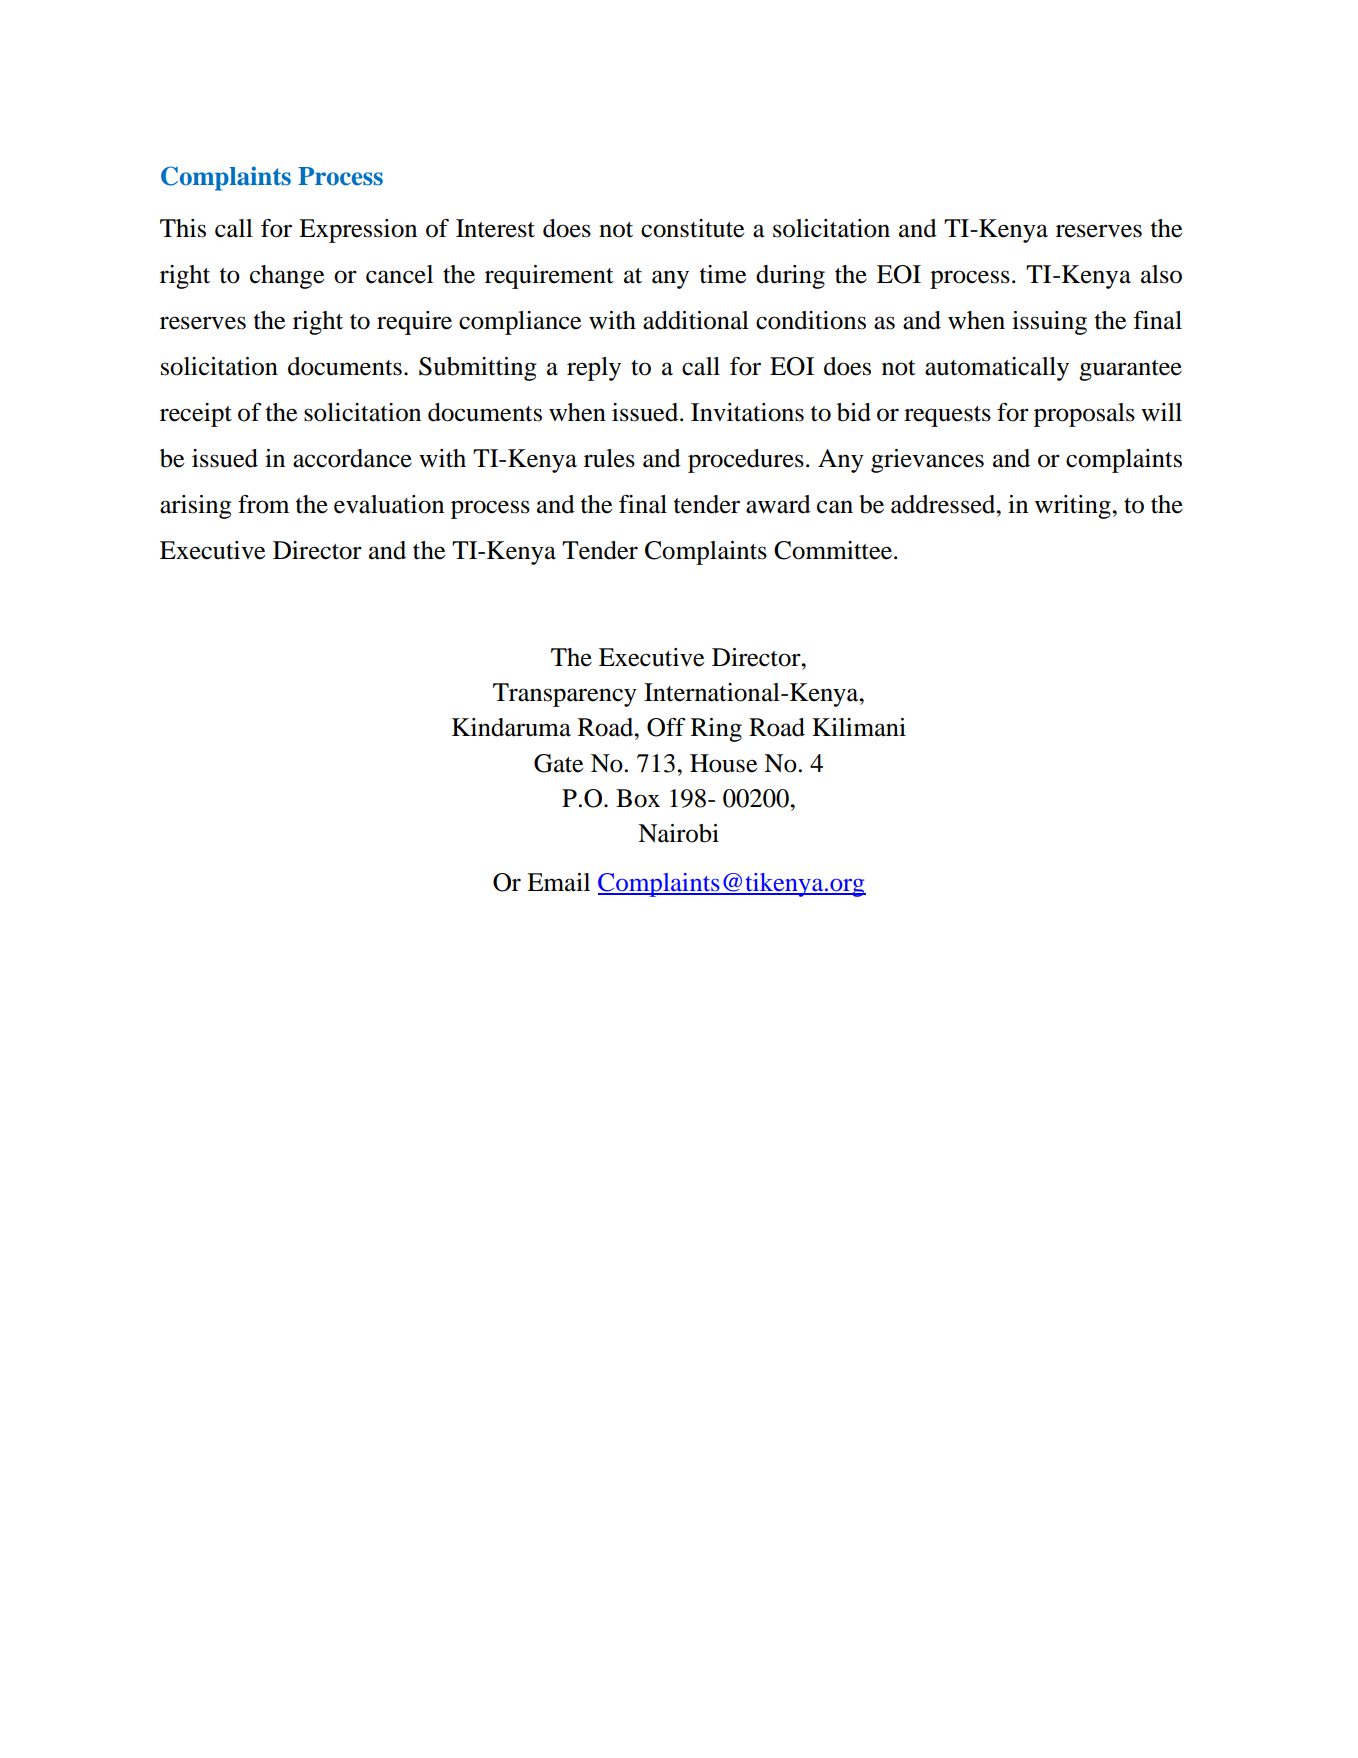 Image resolution: width=1358 pixels, height=1758 pixels. What do you see at coordinates (1074, 507) in the screenshot?
I see `writing` at bounding box center [1074, 507].
